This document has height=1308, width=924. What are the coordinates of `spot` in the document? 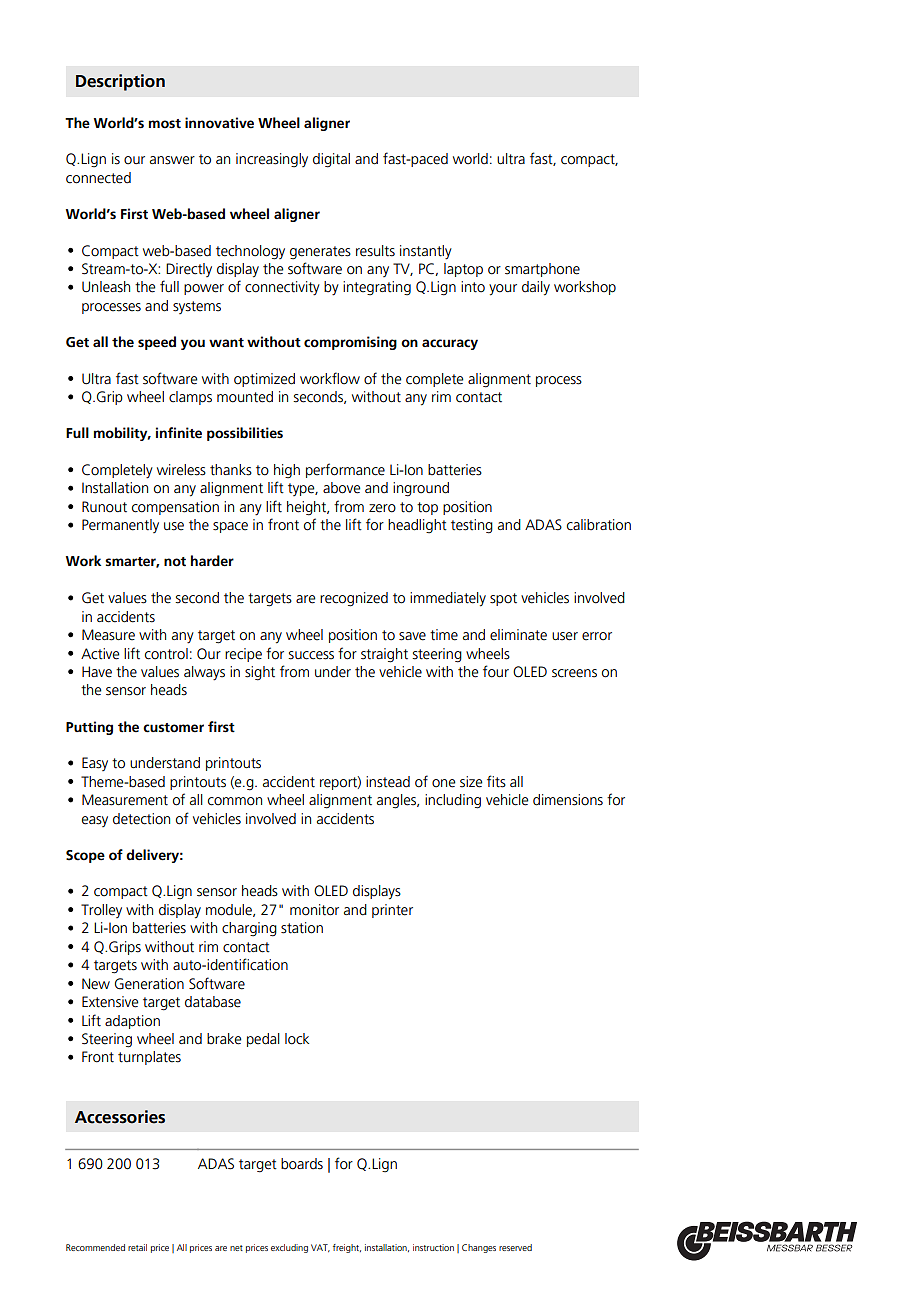 It's located at (503, 599).
